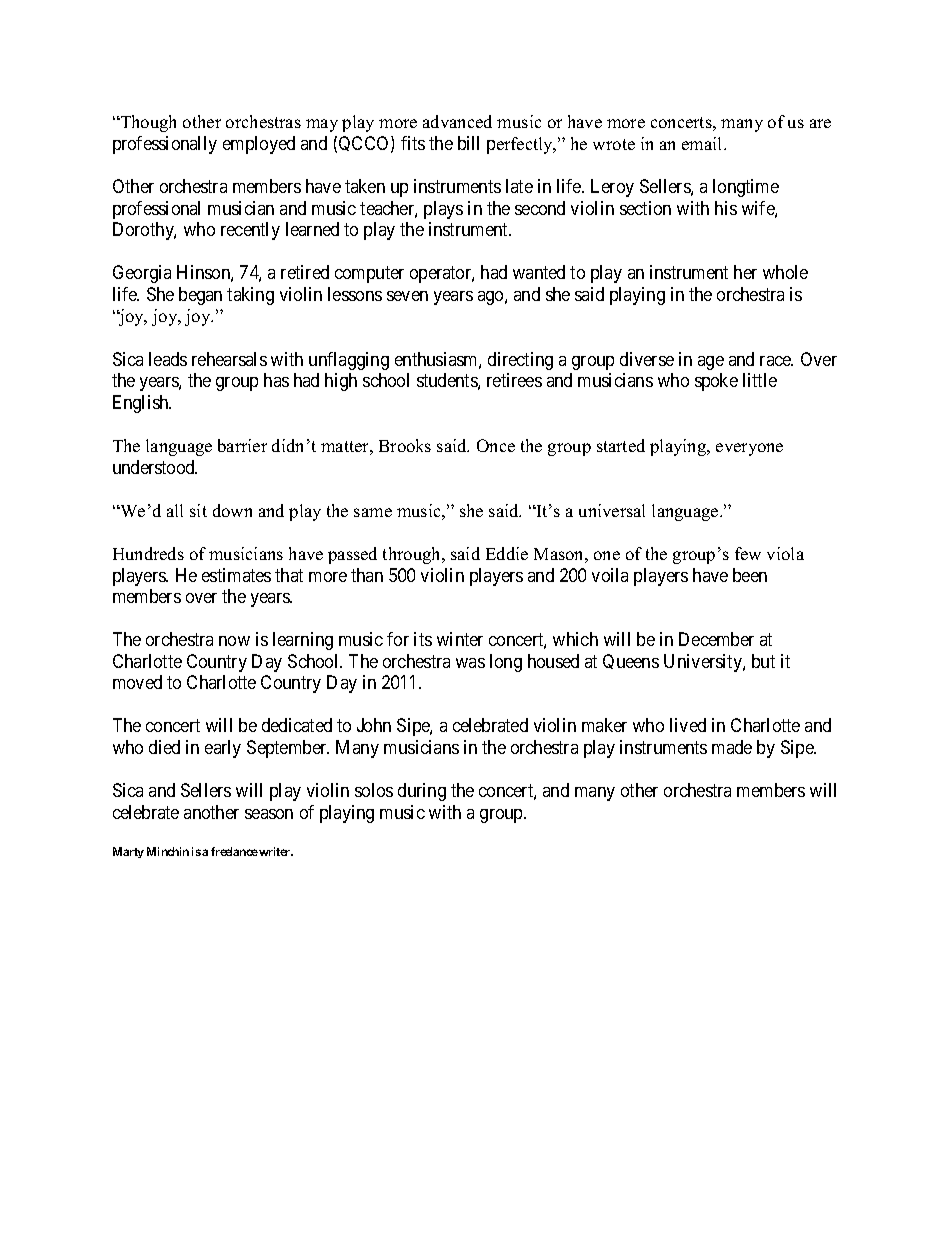 This screenshot has height=1233, width=952. What do you see at coordinates (703, 143) in the screenshot?
I see `email` at bounding box center [703, 143].
